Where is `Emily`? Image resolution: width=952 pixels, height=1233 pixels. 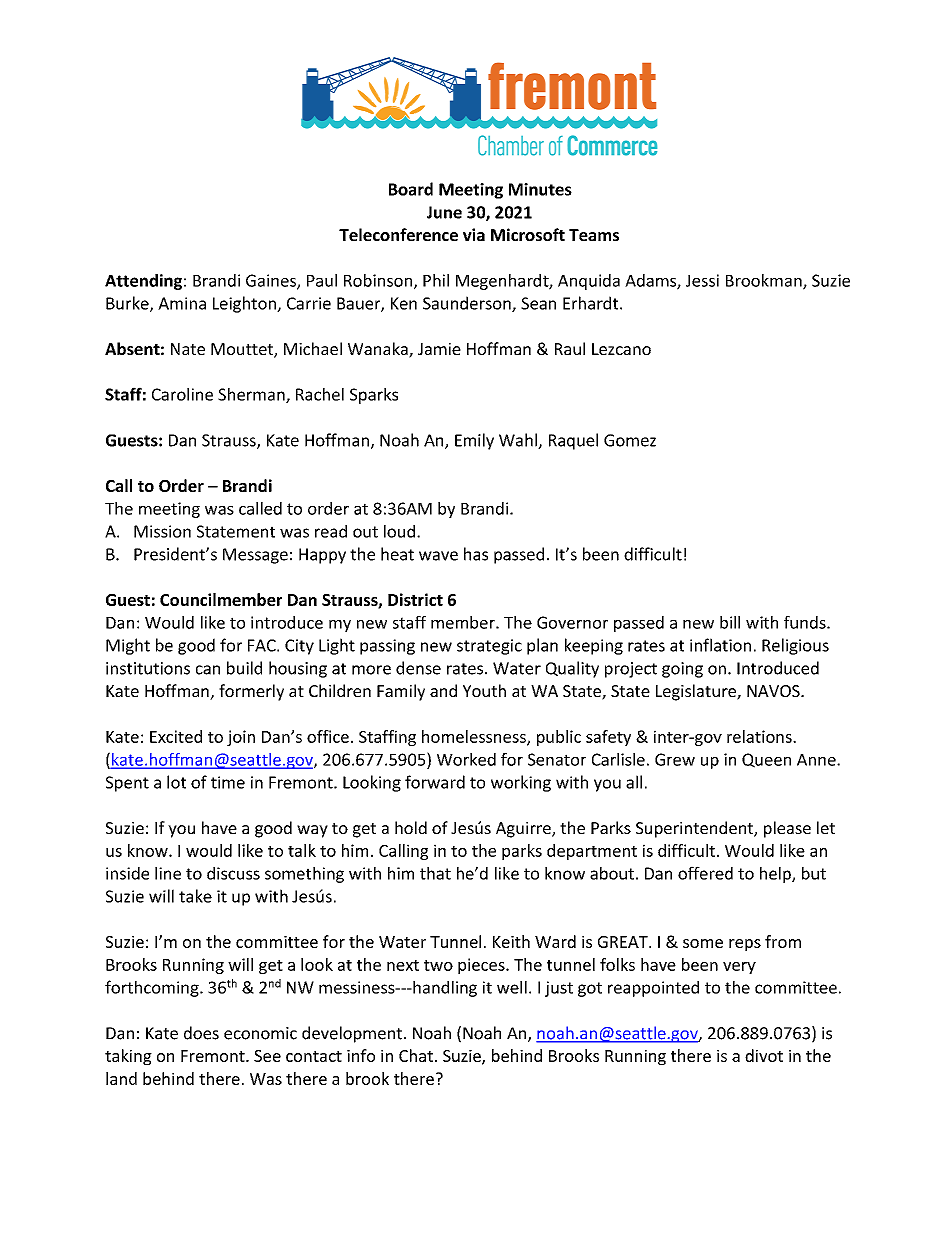
Emily is located at coordinates (474, 441).
